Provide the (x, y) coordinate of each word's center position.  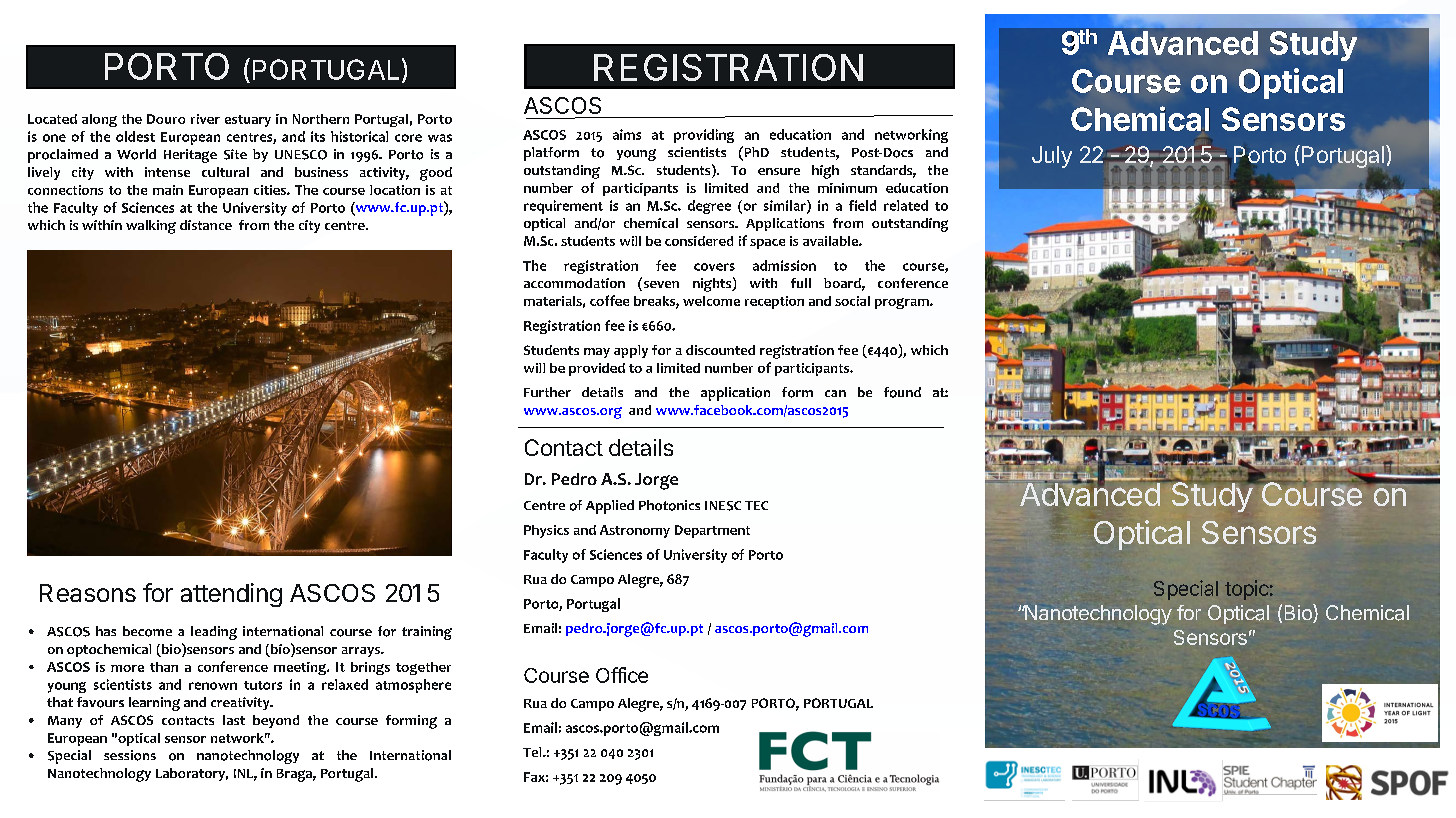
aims (627, 134)
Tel (533, 752)
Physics (546, 531)
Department (712, 531)
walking (151, 227)
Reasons (88, 593)
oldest (135, 136)
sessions (130, 755)
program (903, 303)
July (1052, 157)
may (597, 353)
